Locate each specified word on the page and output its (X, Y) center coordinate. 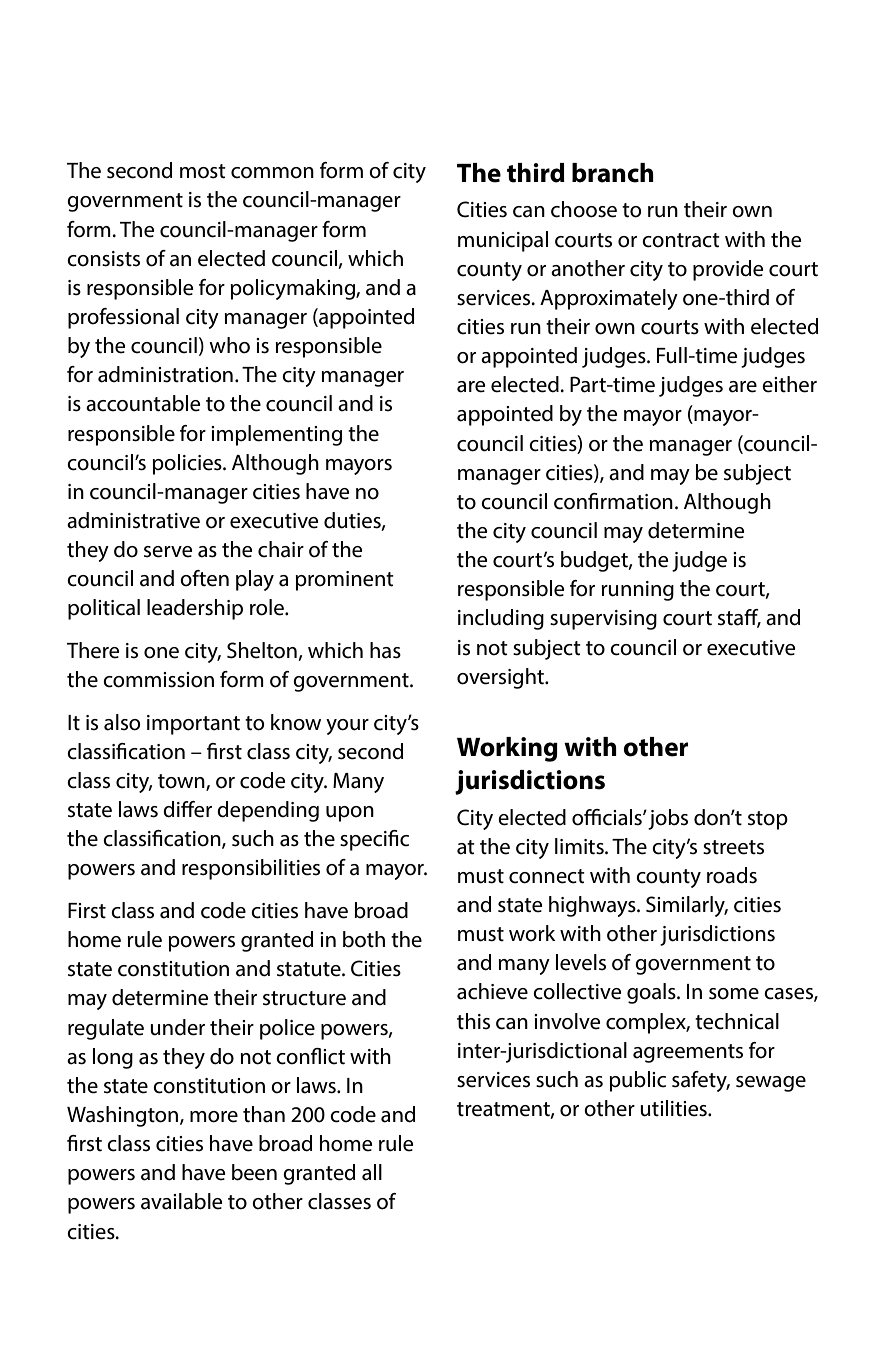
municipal (503, 241)
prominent (344, 581)
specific (374, 840)
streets (733, 847)
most (203, 171)
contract (681, 240)
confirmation (613, 501)
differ (187, 809)
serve (168, 552)
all (372, 1172)
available (181, 1201)
